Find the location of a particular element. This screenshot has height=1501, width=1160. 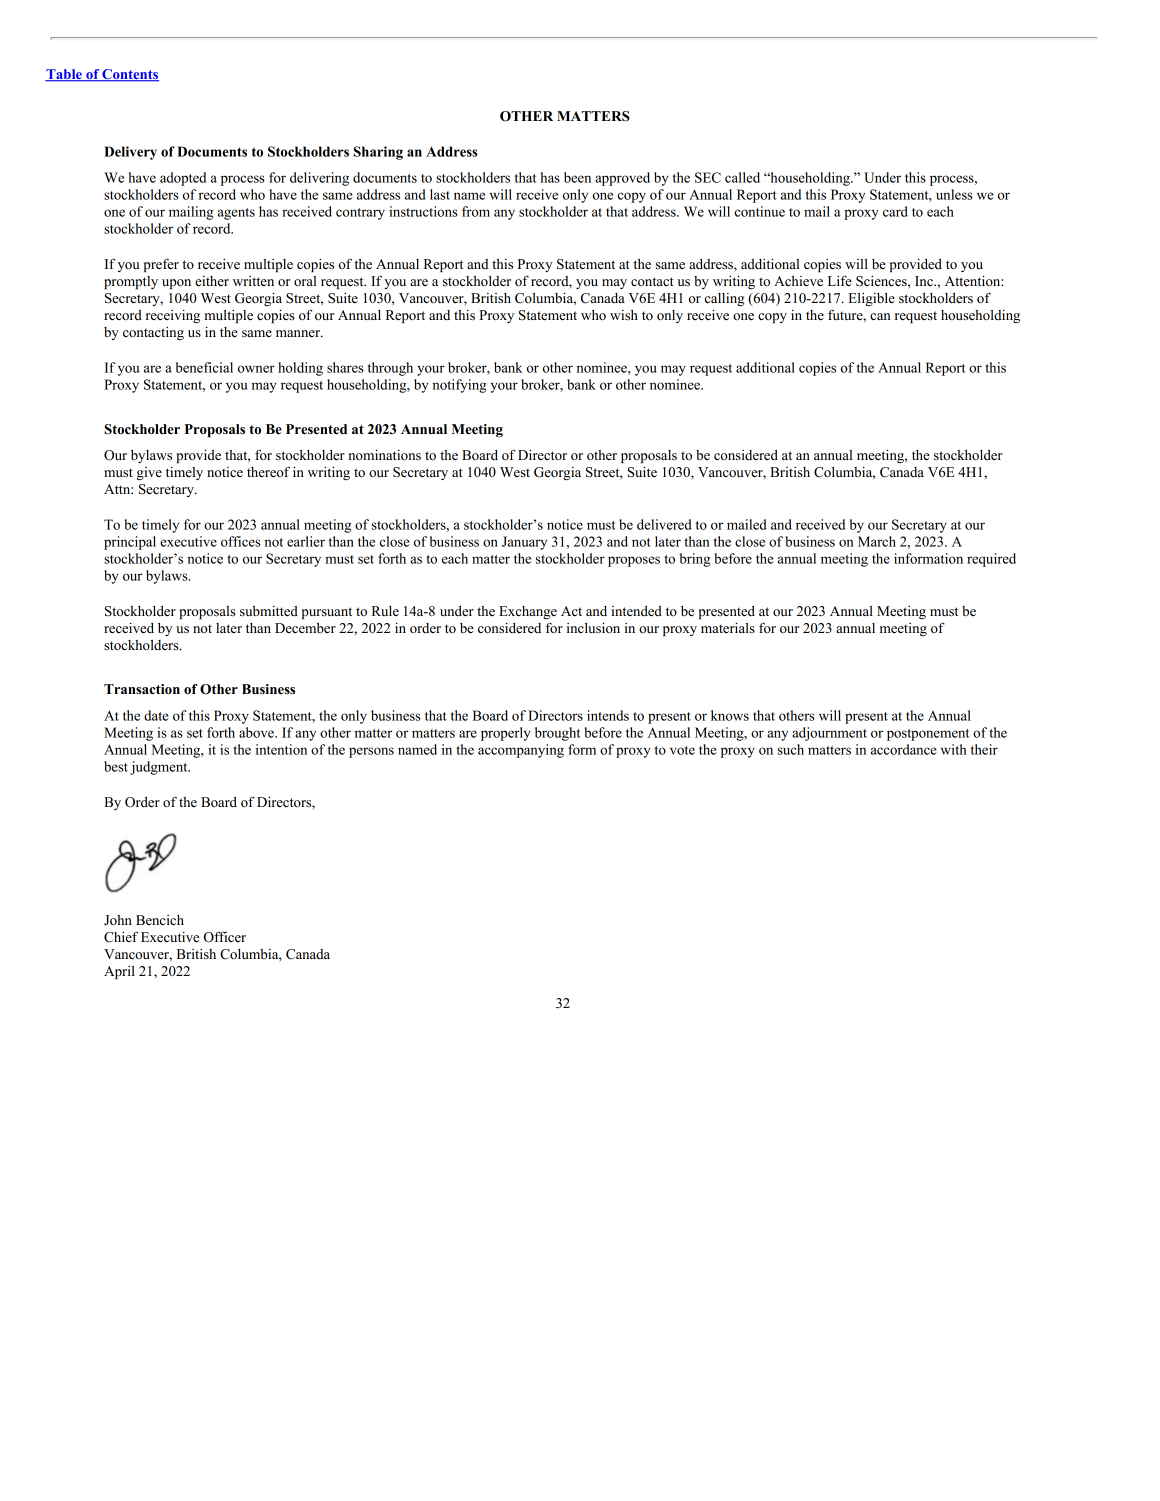

been is located at coordinates (577, 177).
